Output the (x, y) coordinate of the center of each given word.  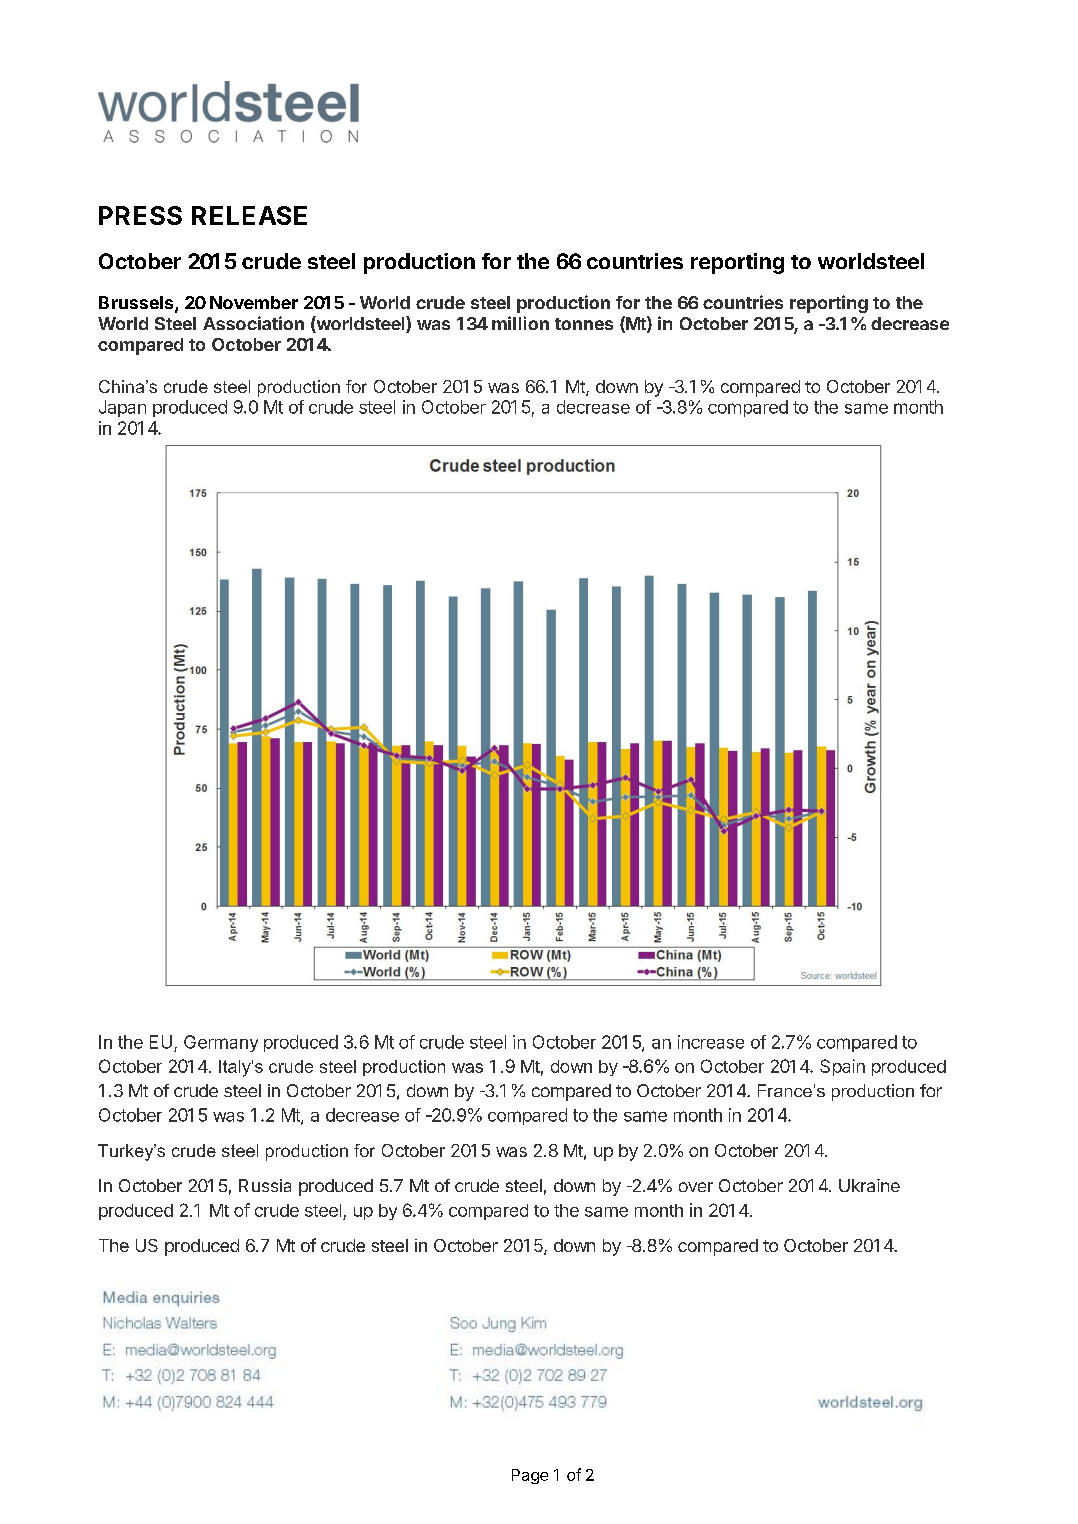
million (520, 323)
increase (711, 1042)
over (696, 1187)
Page (530, 1476)
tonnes (584, 324)
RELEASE (249, 215)
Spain (842, 1067)
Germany (221, 1043)
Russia (265, 1185)
